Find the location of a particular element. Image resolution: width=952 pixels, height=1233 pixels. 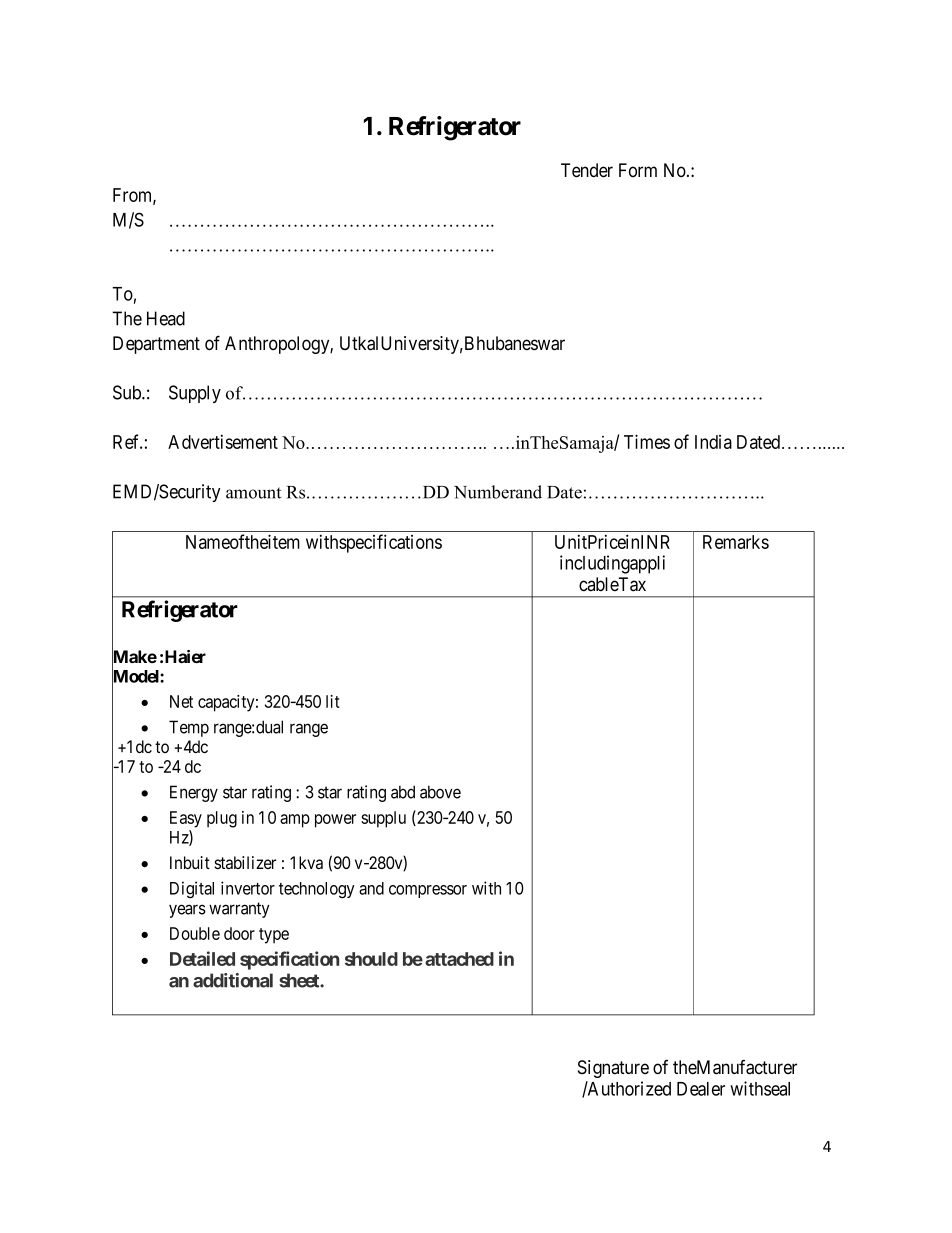

Times is located at coordinates (647, 441).
